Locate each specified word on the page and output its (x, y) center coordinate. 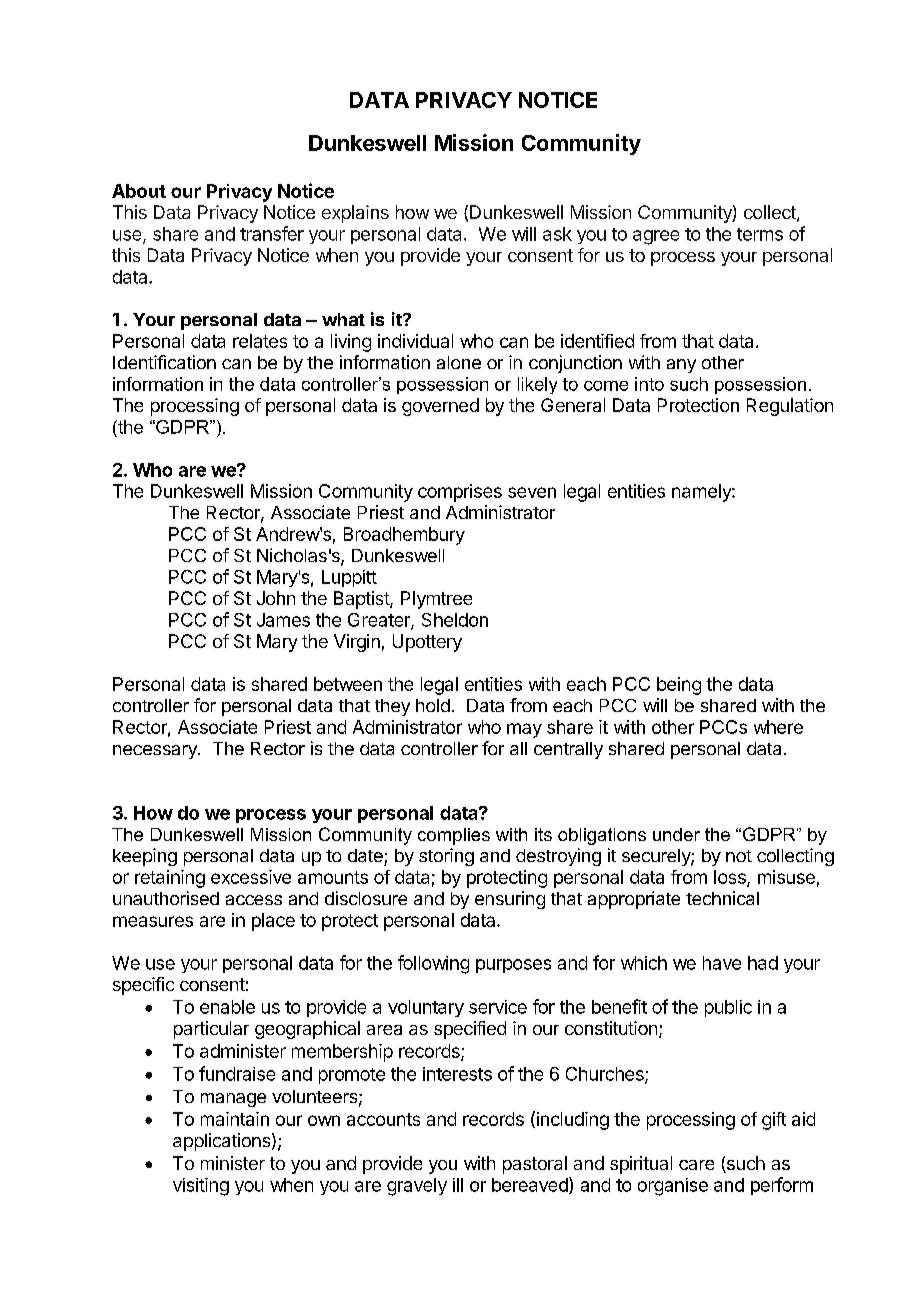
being (679, 686)
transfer (272, 233)
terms (760, 234)
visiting (201, 1187)
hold (433, 705)
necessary (156, 752)
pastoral (535, 1165)
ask (557, 234)
